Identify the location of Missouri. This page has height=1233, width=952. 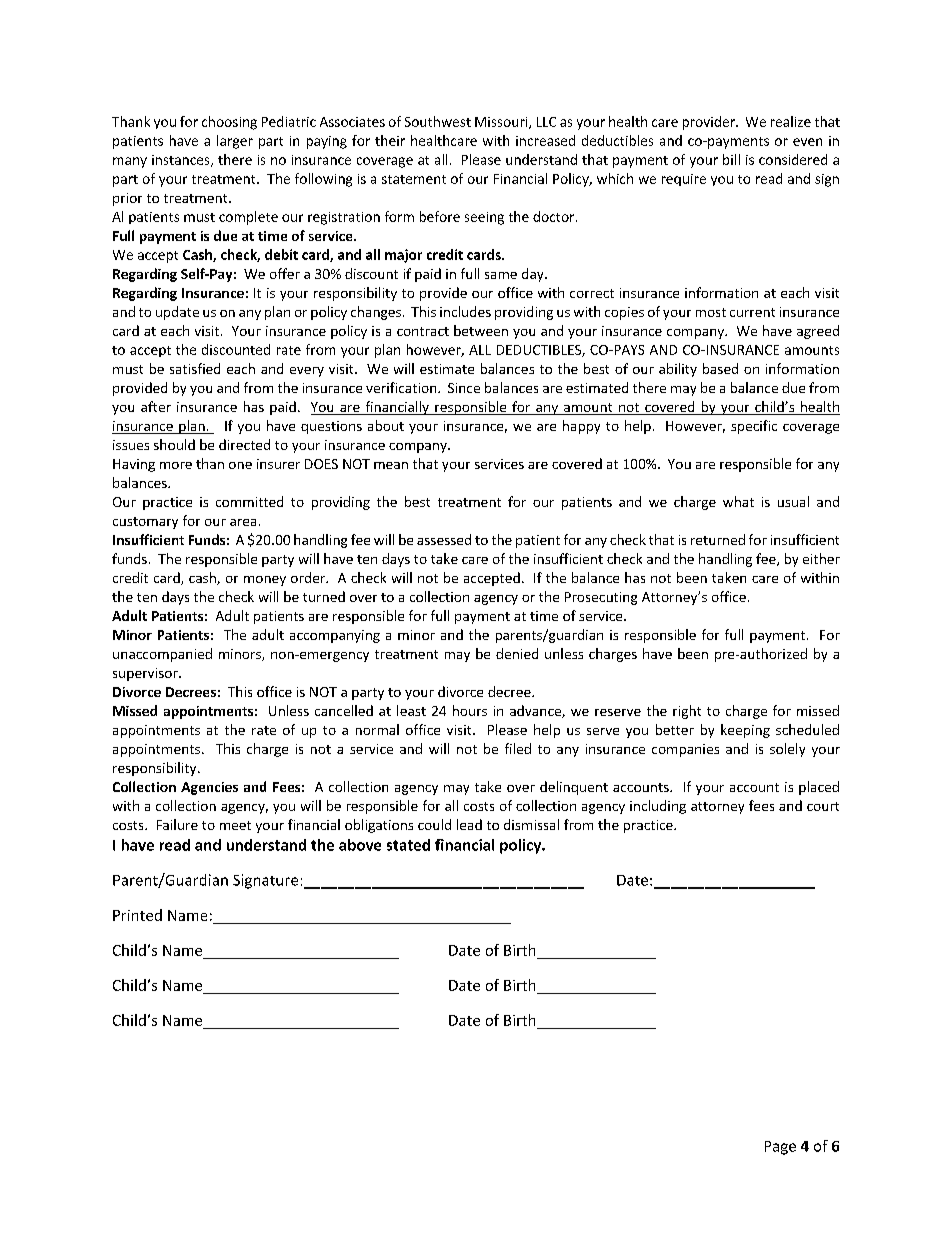
(502, 123).
